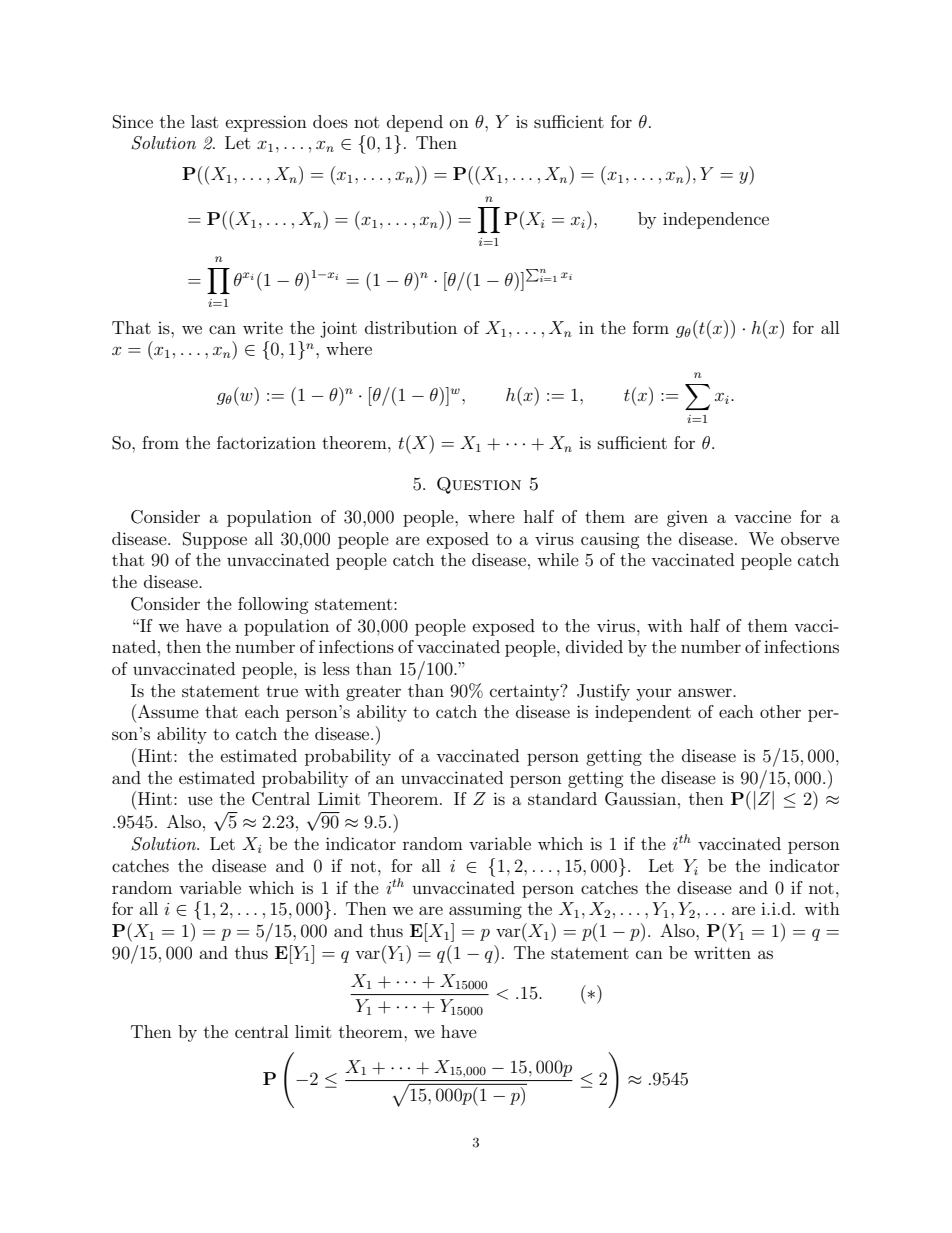 The height and width of the image is (1233, 952). What do you see at coordinates (651, 327) in the image?
I see `form` at bounding box center [651, 327].
